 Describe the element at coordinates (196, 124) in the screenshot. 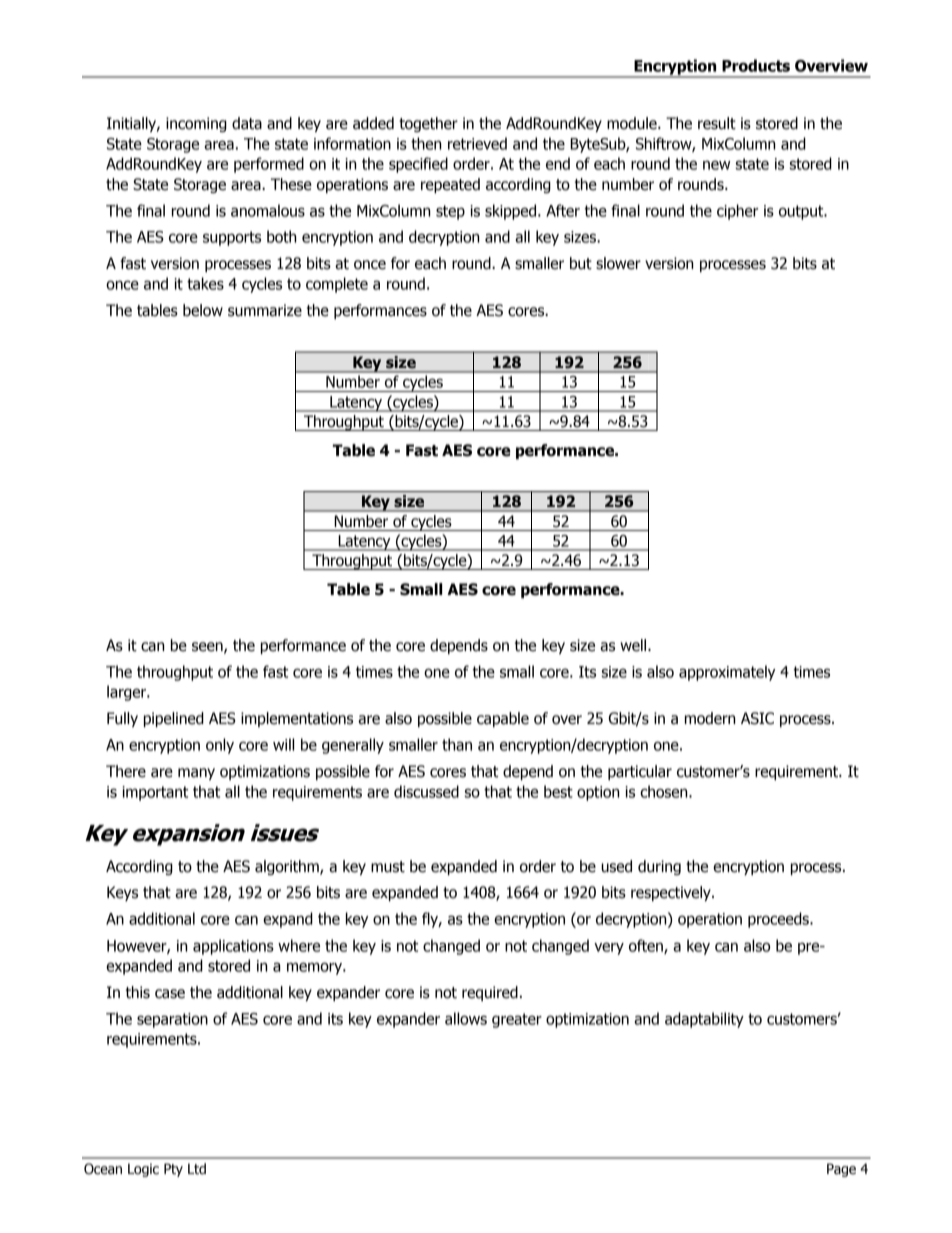

I see `incoming` at that location.
